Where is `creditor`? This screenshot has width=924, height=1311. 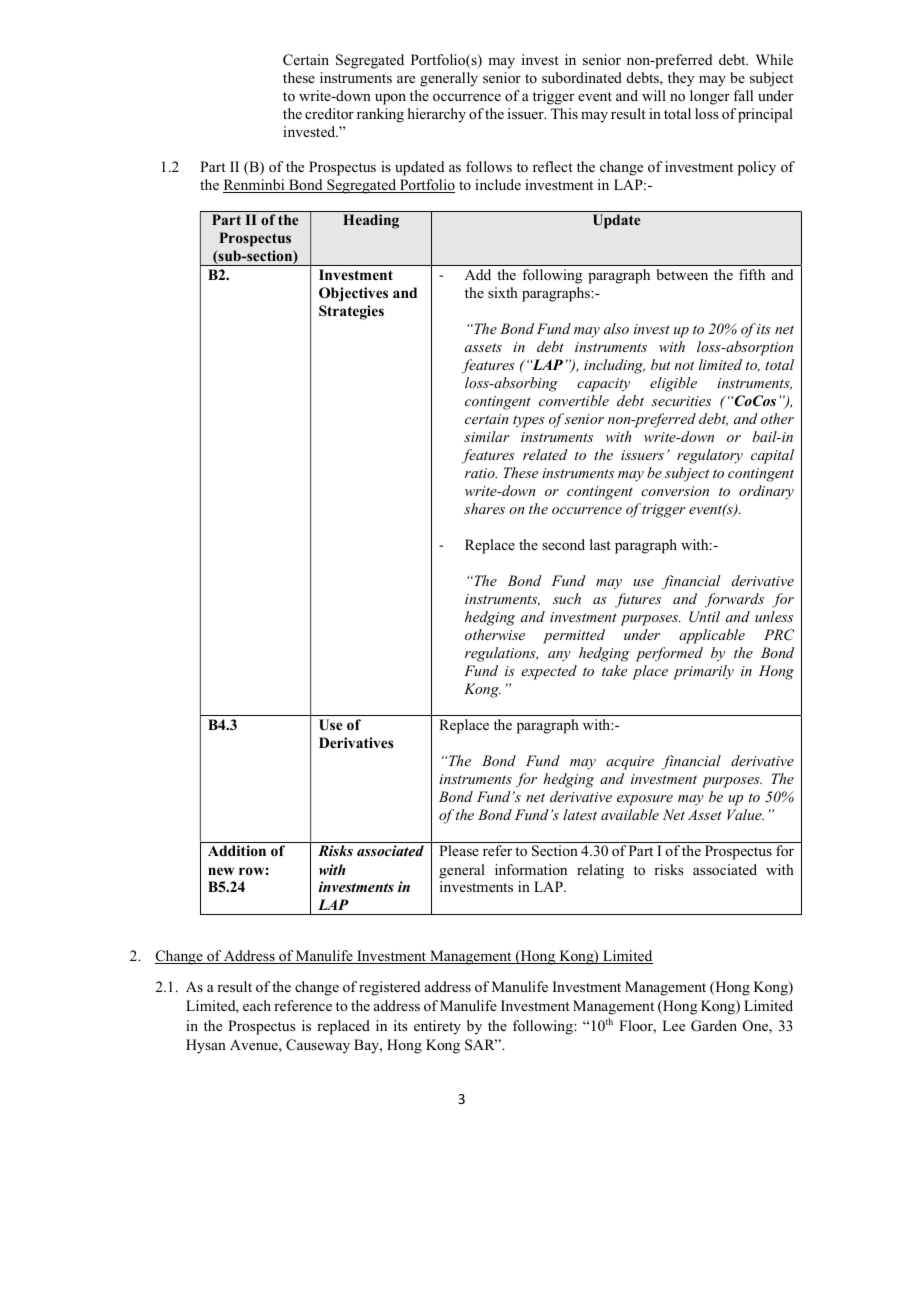
creditor is located at coordinates (329, 113).
